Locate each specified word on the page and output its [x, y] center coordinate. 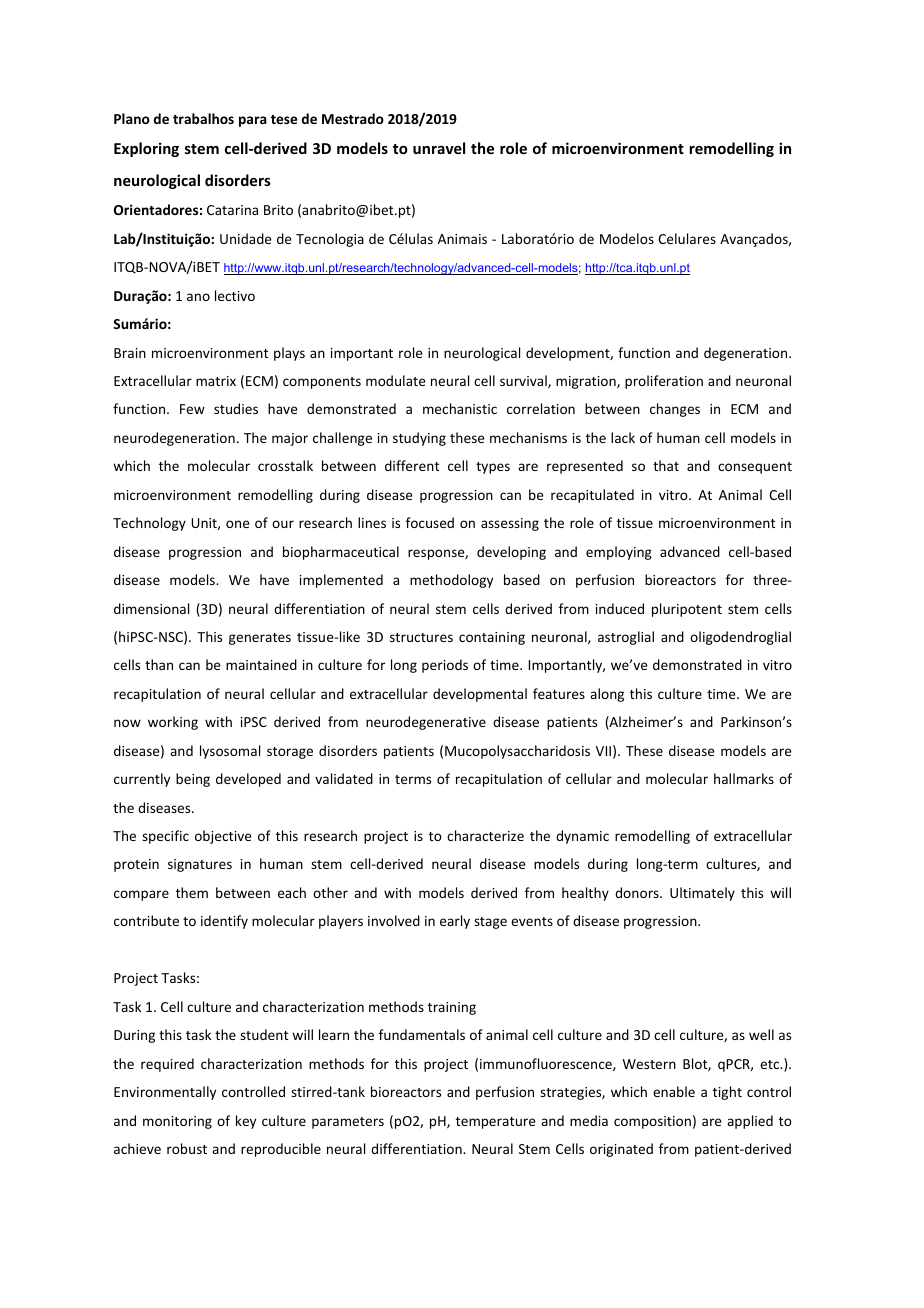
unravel [439, 148]
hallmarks [744, 778]
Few [192, 409]
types [493, 468]
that [666, 465]
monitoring [177, 1122]
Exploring [146, 149]
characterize [485, 835]
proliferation [664, 382]
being [193, 780]
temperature [496, 1123]
